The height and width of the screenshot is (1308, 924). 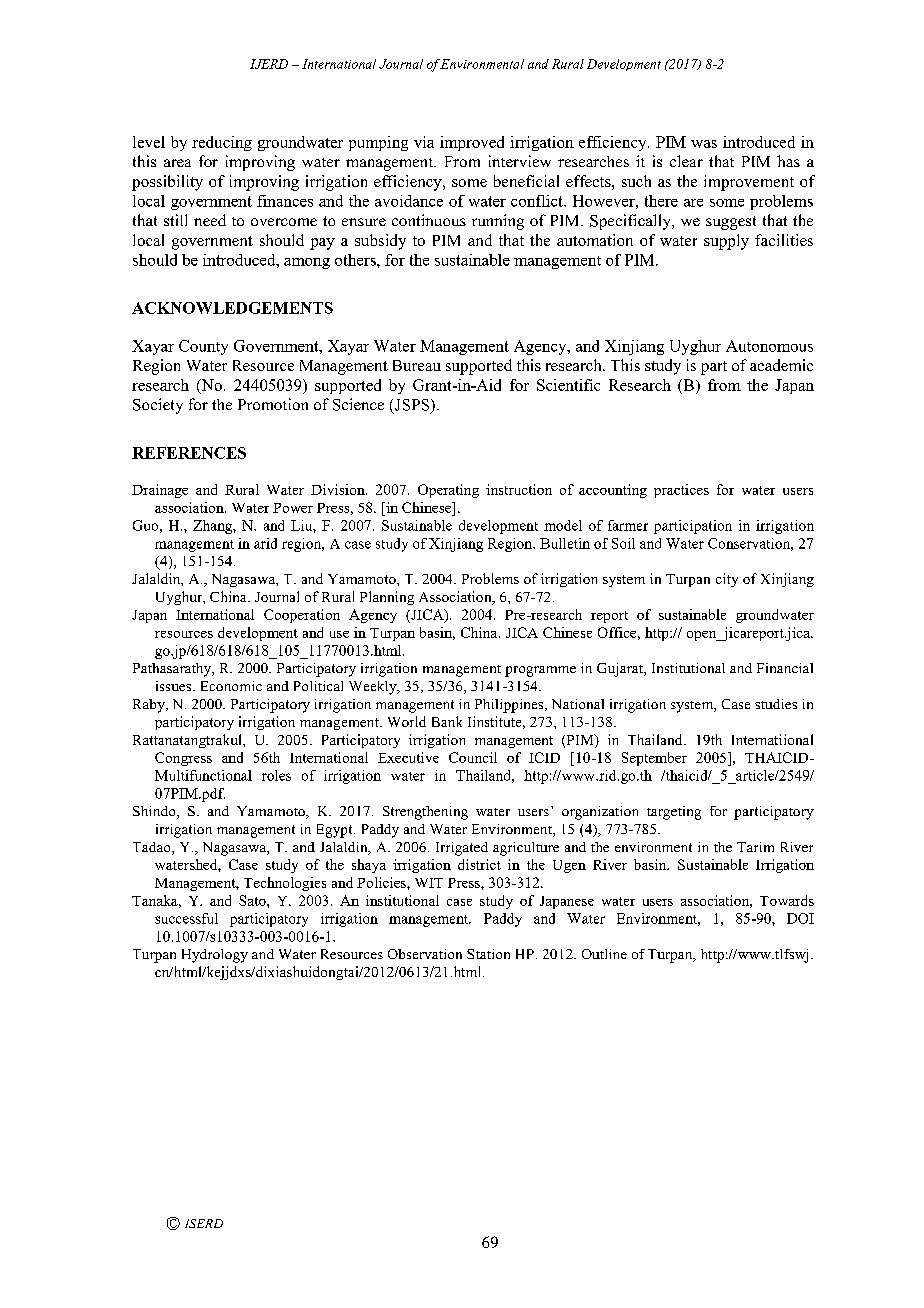 What do you see at coordinates (472, 143) in the screenshot?
I see `improved` at bounding box center [472, 143].
